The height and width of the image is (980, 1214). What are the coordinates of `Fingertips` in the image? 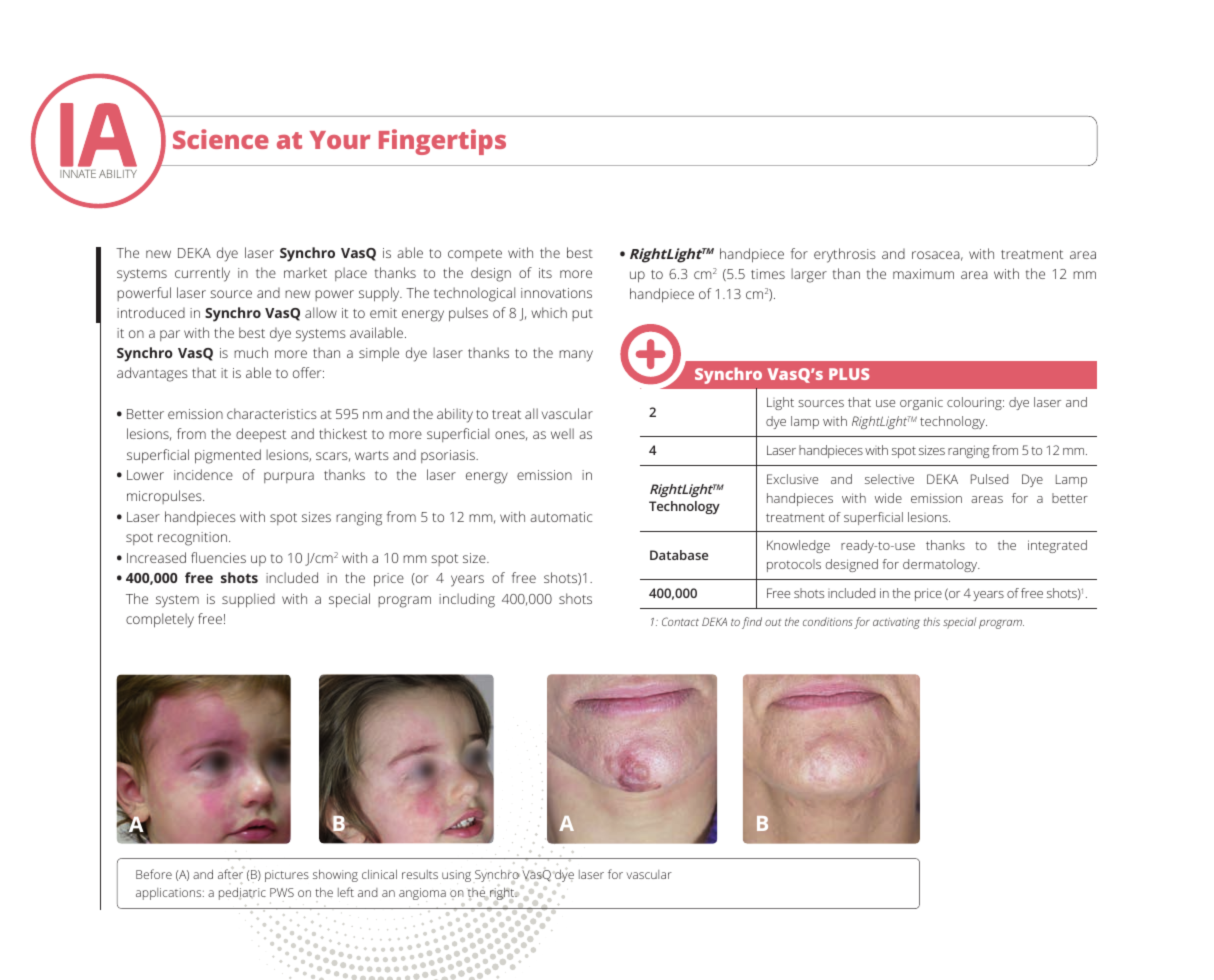 It's located at (442, 142).
